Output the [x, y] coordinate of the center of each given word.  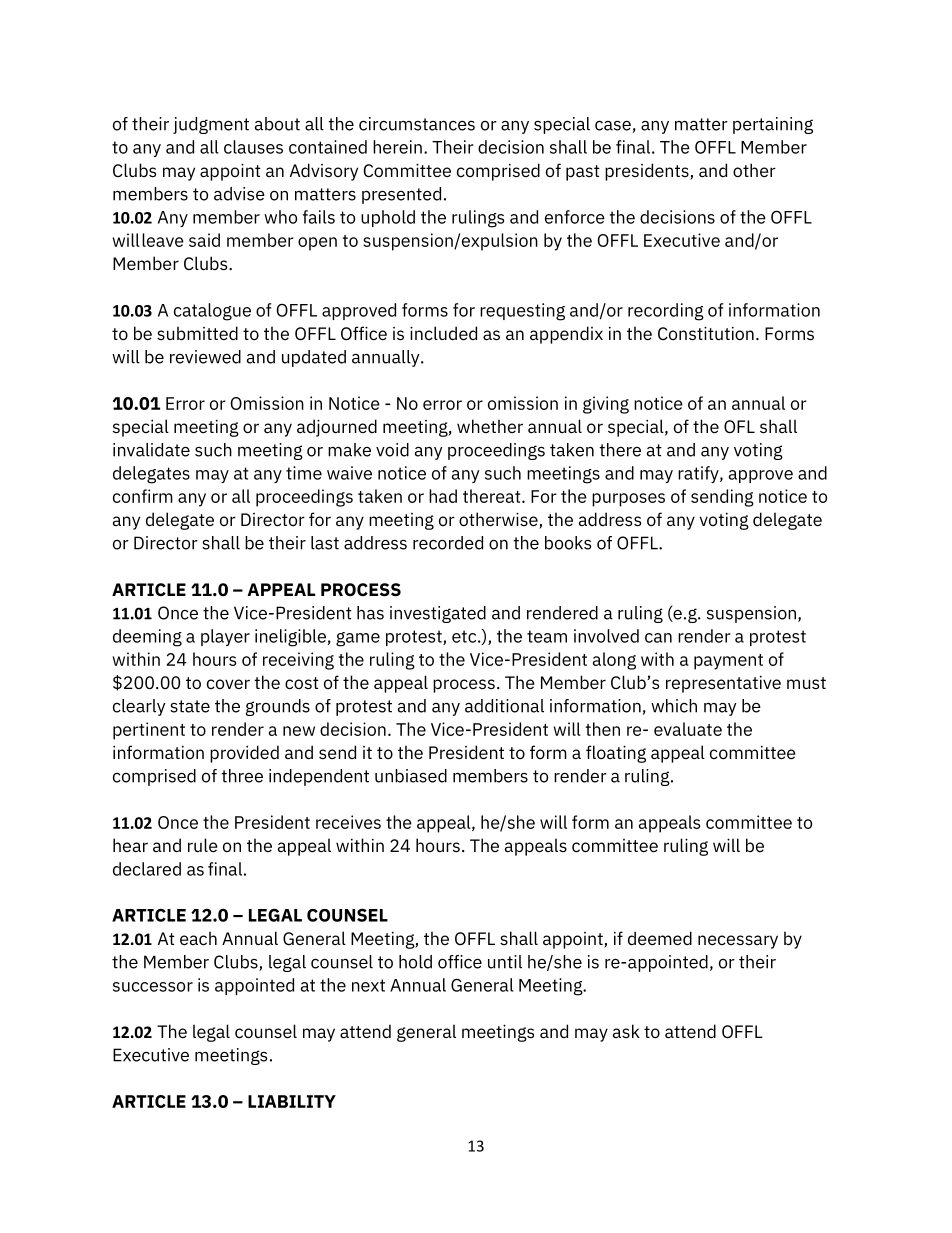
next [368, 985]
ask [626, 1031]
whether [490, 426]
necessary [738, 942]
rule [203, 845]
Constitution [706, 333]
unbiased [411, 776]
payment [728, 662]
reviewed [205, 357]
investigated [438, 614]
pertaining [773, 125]
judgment [211, 125]
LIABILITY [292, 1101]
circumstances [417, 124]
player [225, 637]
